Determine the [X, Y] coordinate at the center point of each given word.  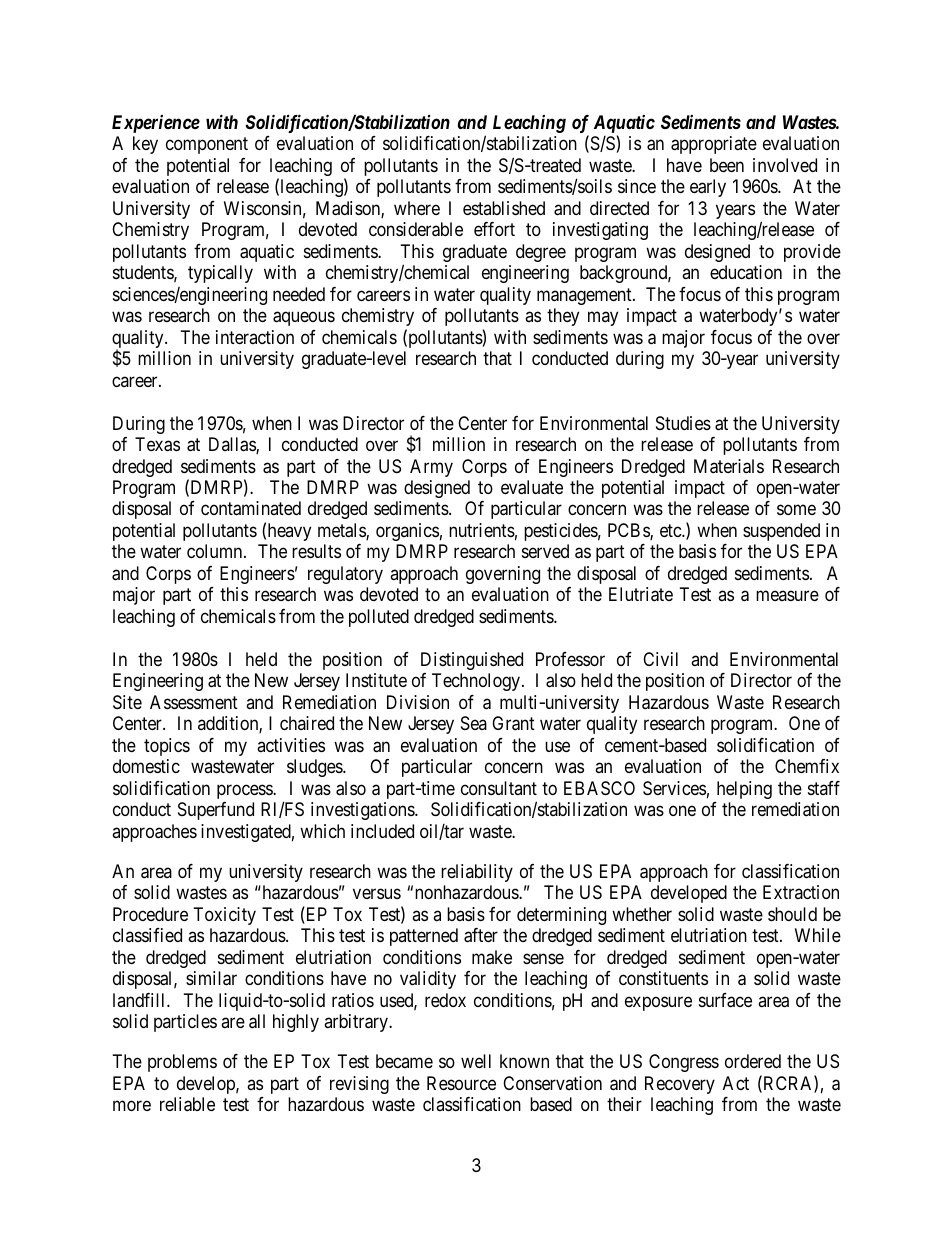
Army [431, 468]
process [245, 791]
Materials [729, 466]
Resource [461, 1083]
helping [744, 790]
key [145, 145]
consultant [499, 788]
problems [182, 1063]
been [727, 165]
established [504, 208]
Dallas [233, 445]
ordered [753, 1061]
